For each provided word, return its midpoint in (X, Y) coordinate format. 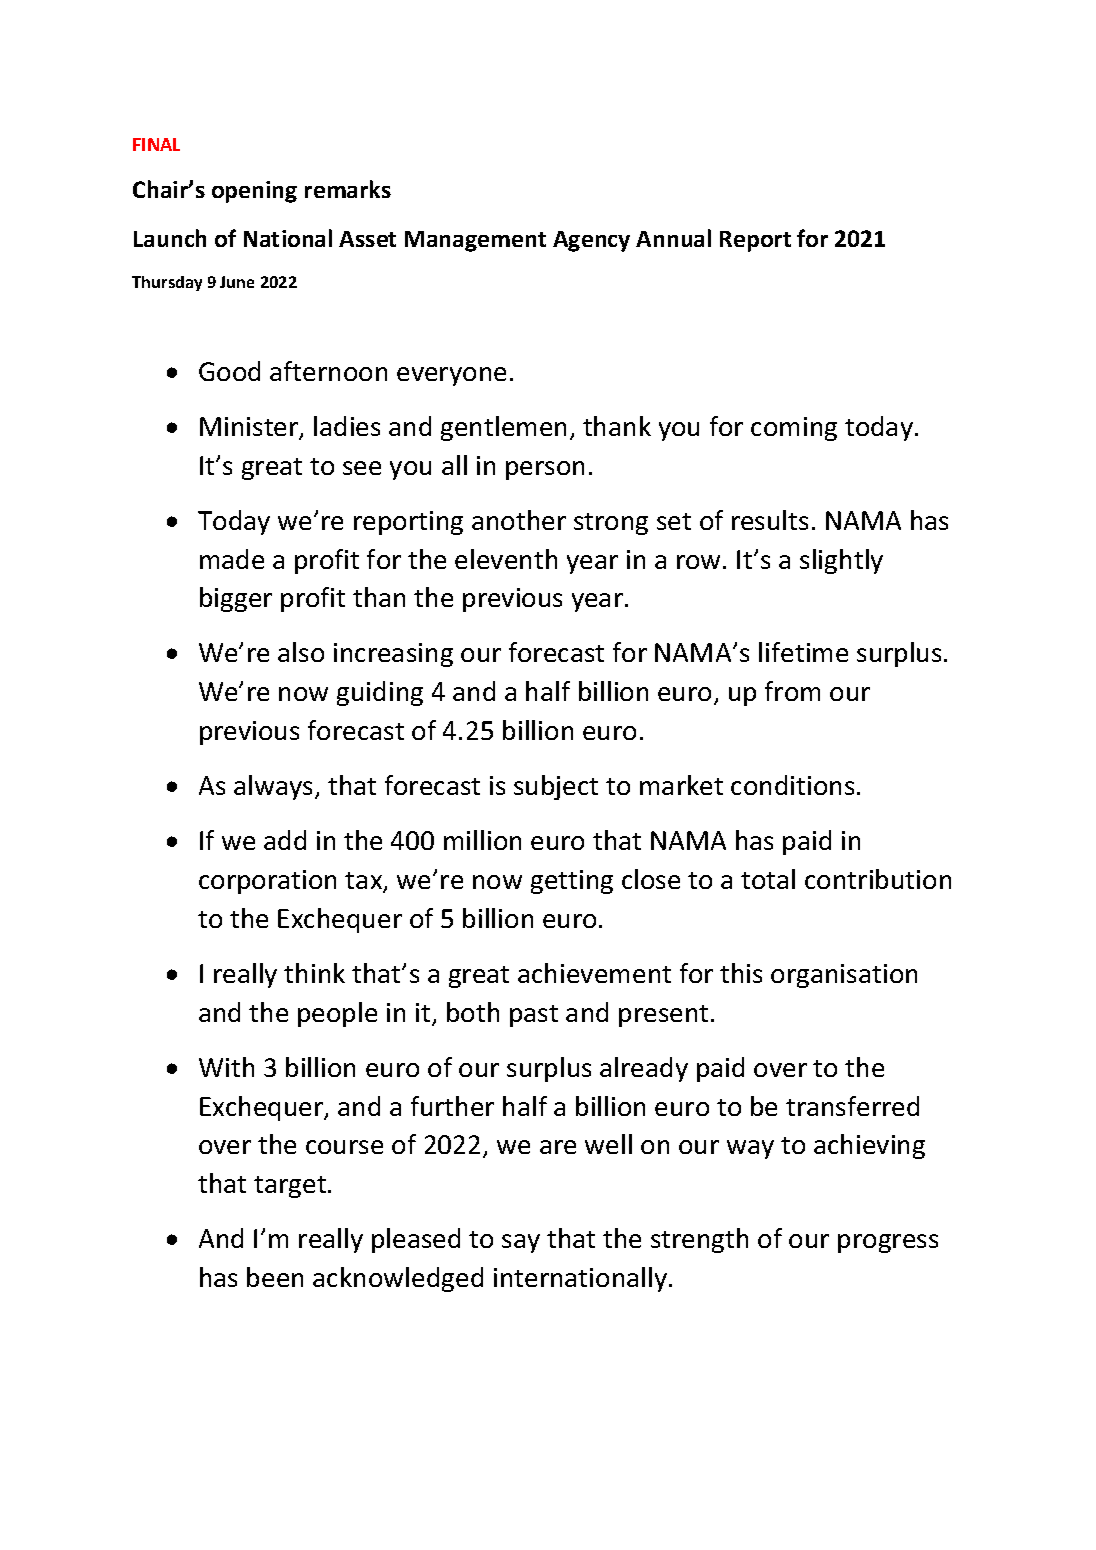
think (314, 973)
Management (475, 241)
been (275, 1277)
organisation (844, 976)
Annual (673, 238)
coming (794, 429)
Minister (250, 428)
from (792, 691)
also (301, 652)
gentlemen (503, 428)
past (534, 1016)
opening (254, 192)
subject (556, 787)
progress (888, 1243)
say (521, 1243)
